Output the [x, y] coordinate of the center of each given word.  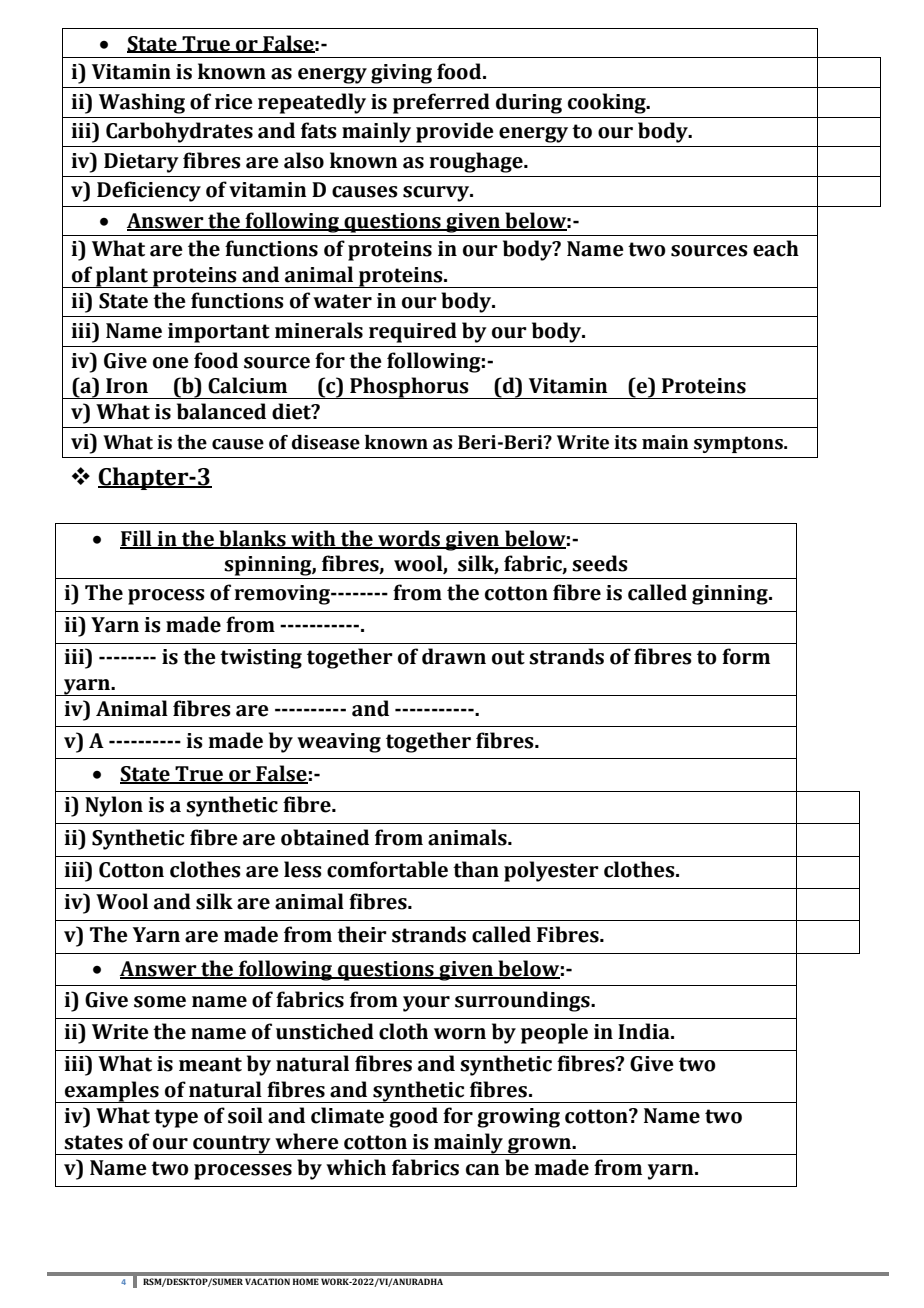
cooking [608, 103]
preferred [441, 103]
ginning [731, 595]
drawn [454, 656]
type [176, 1118]
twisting [261, 659]
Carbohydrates [179, 132]
